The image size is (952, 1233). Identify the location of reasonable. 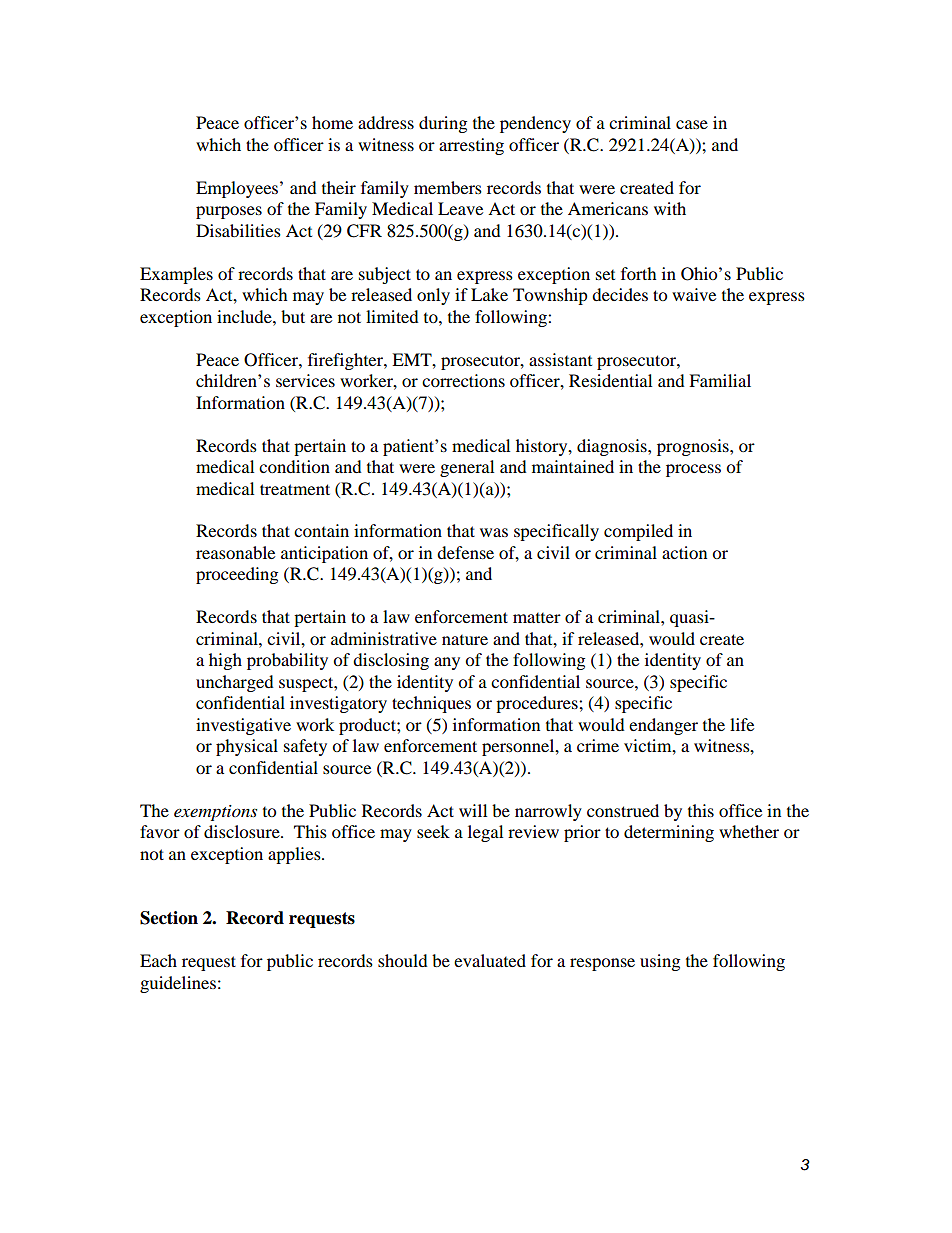
(235, 552).
